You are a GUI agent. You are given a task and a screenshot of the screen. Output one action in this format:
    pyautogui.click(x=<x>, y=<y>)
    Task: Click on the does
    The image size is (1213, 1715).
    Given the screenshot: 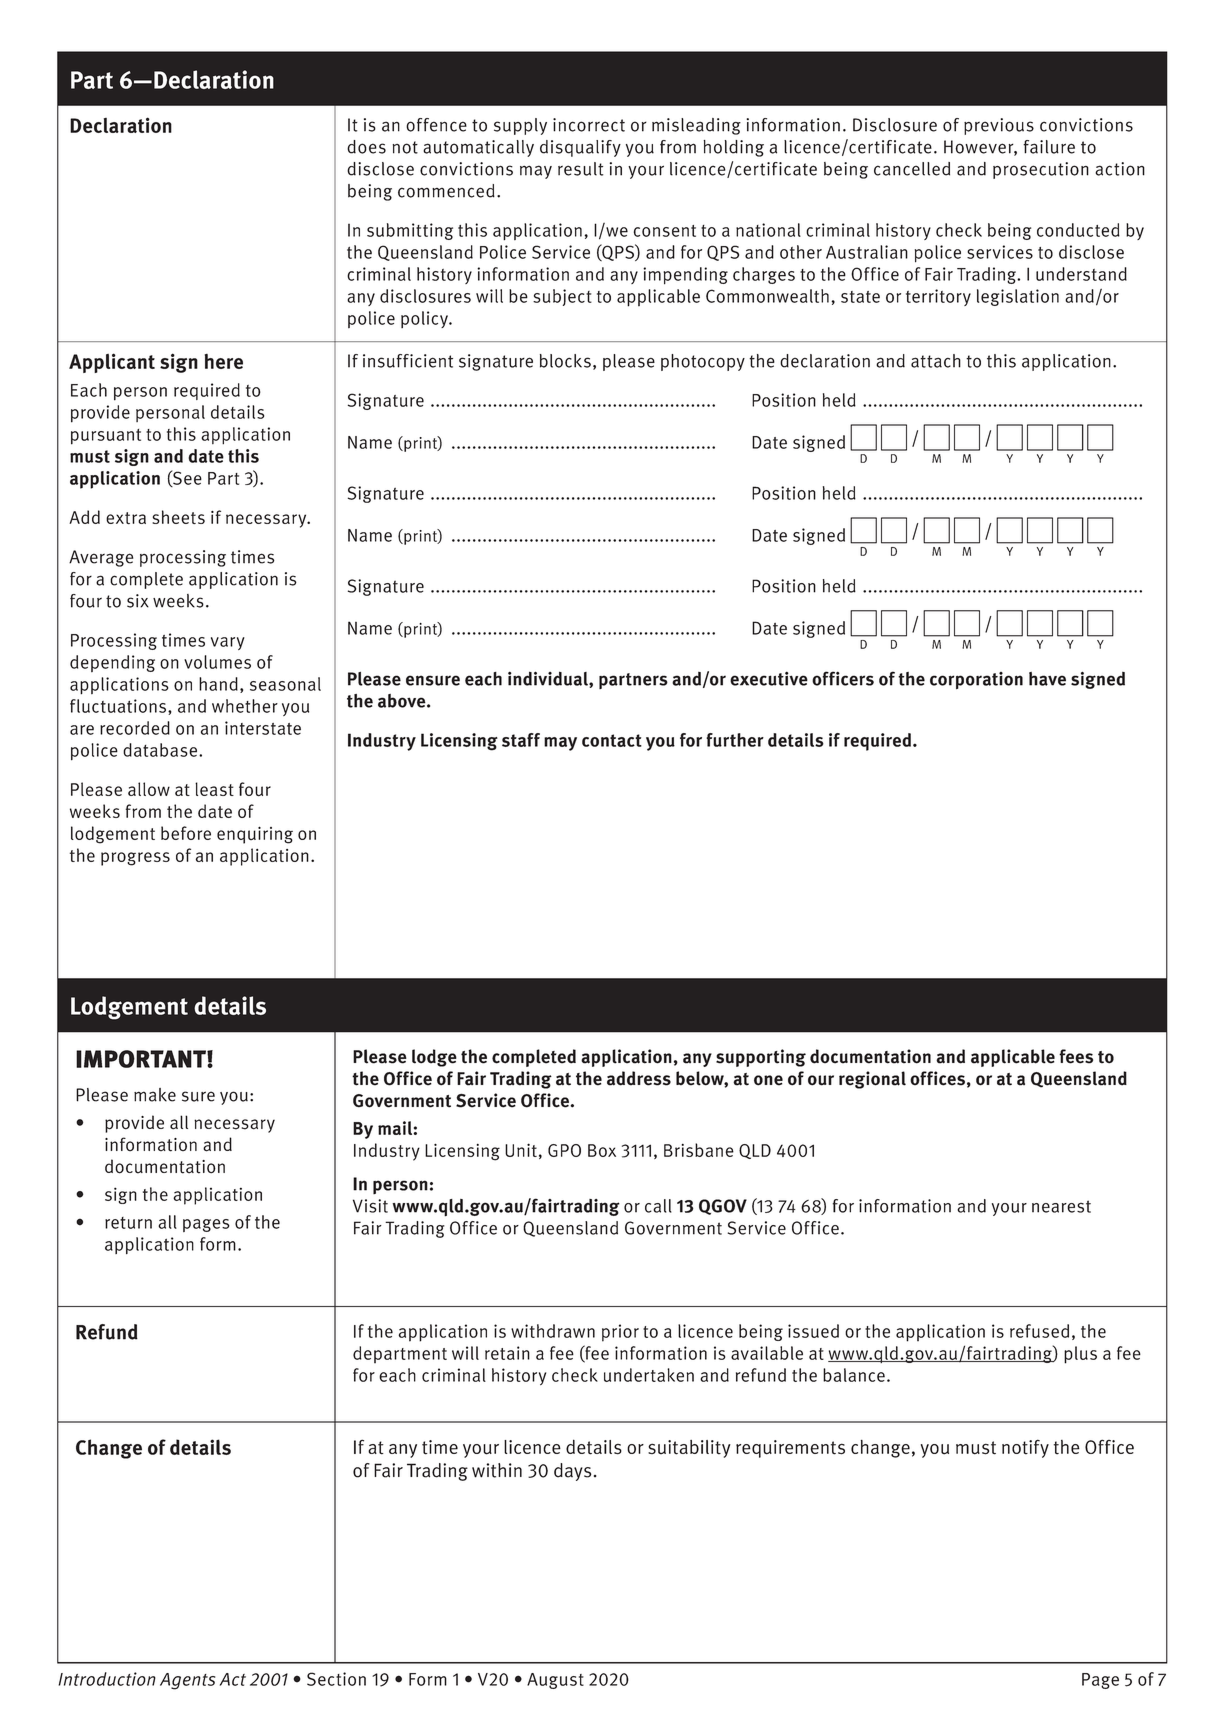 What is the action you would take?
    pyautogui.click(x=366, y=147)
